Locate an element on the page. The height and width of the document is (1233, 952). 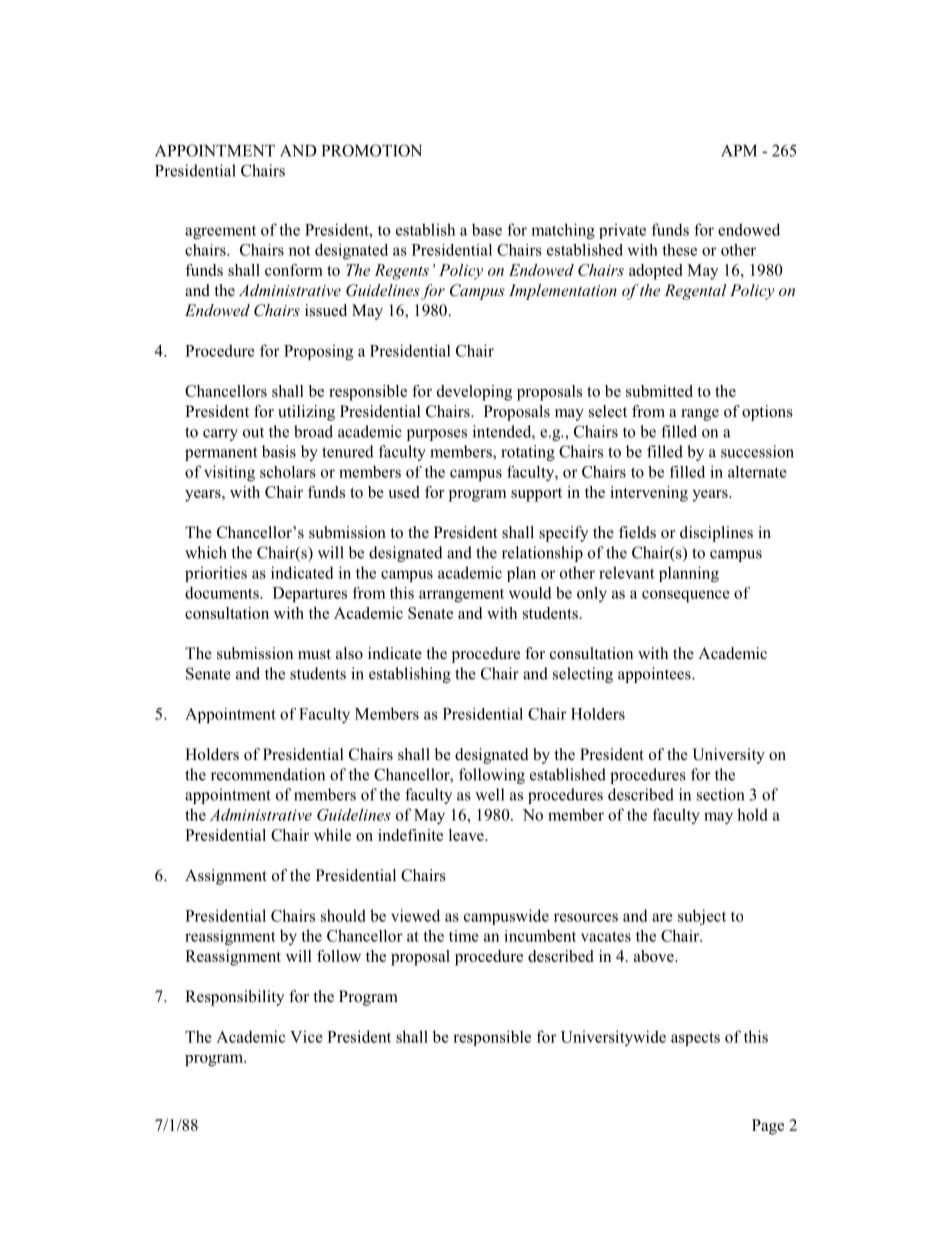
would is located at coordinates (530, 593).
